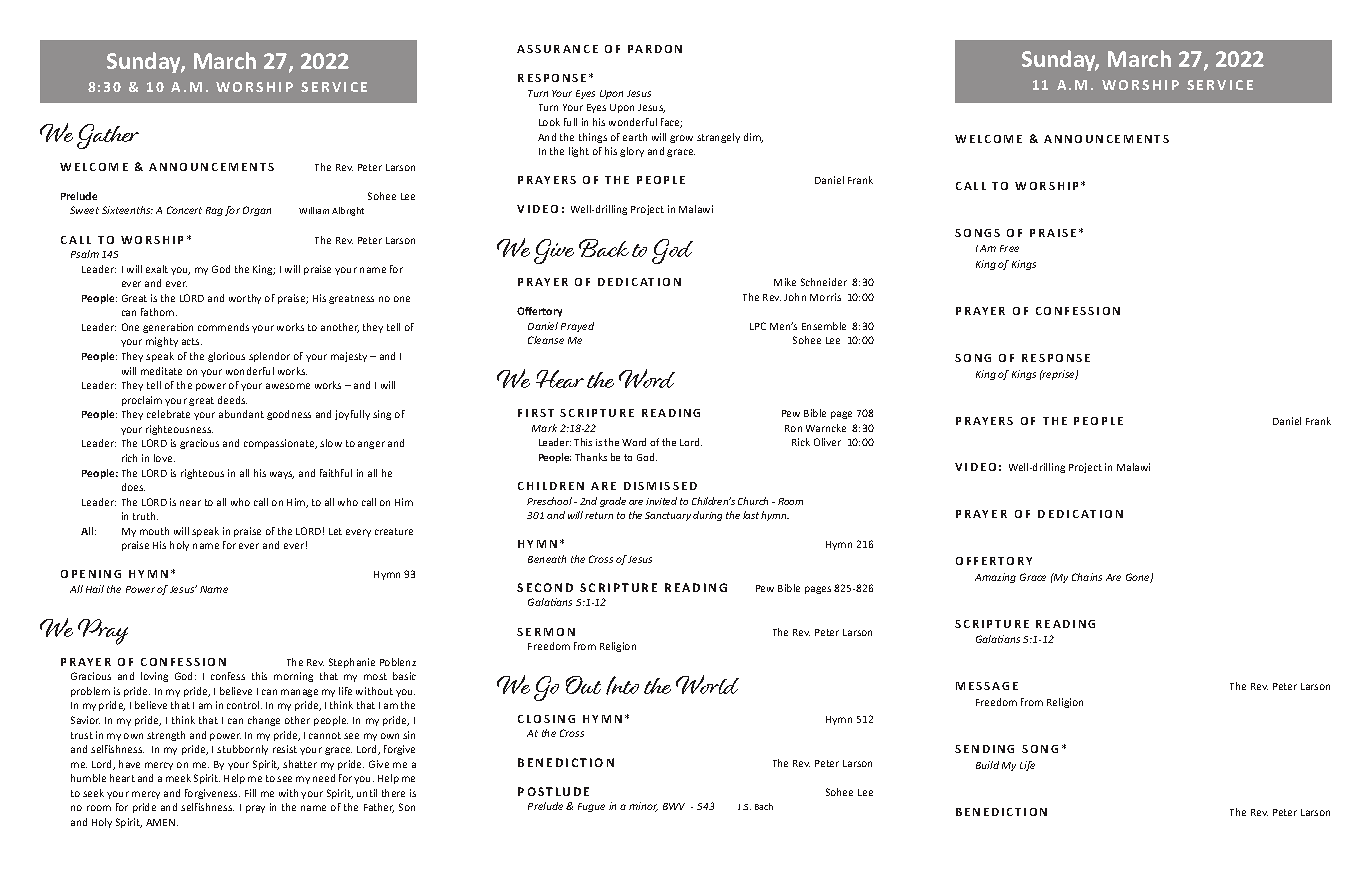 This screenshot has height=887, width=1372. What do you see at coordinates (546, 340) in the screenshot?
I see `Cleanse` at bounding box center [546, 340].
